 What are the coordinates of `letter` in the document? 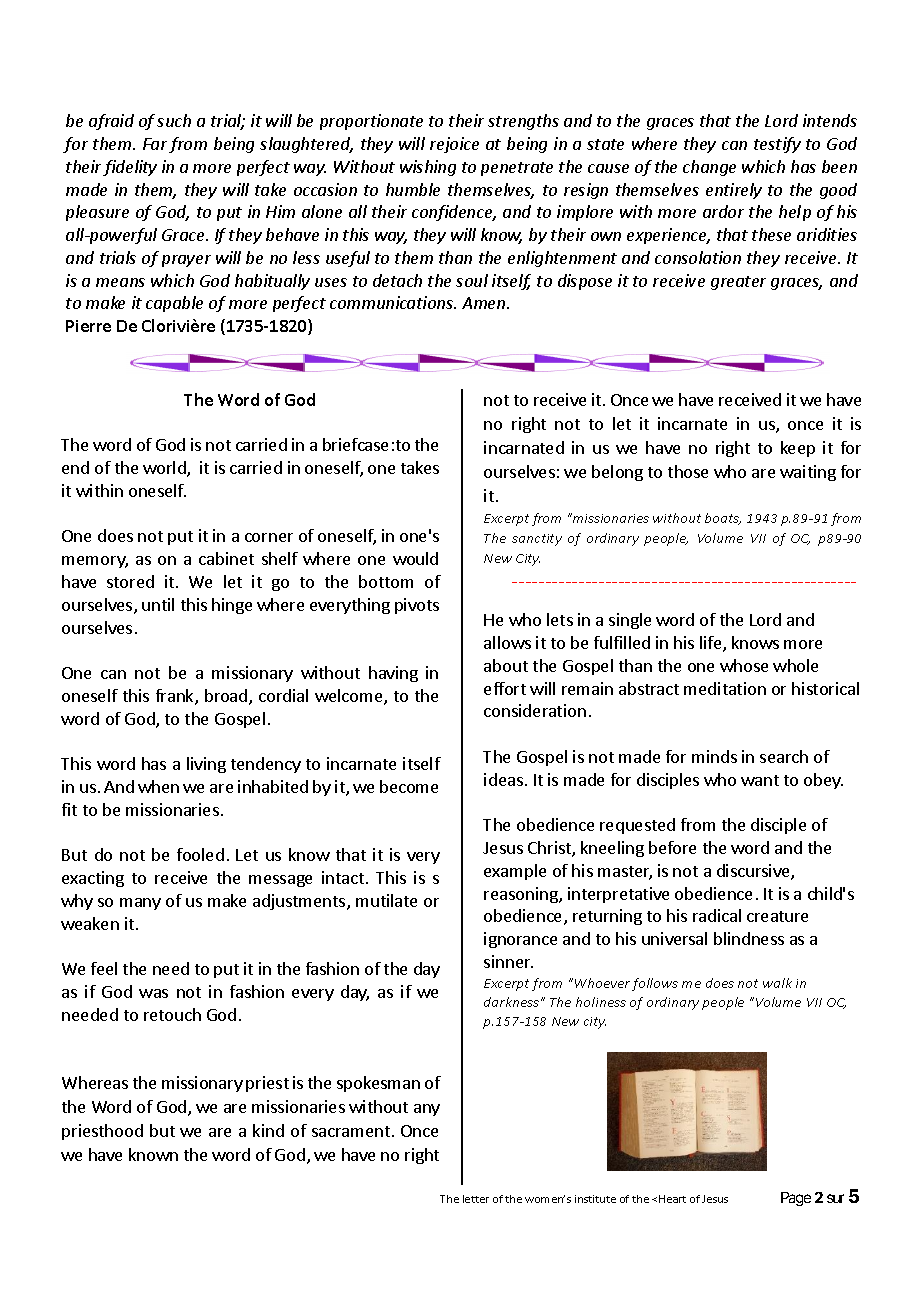 It's located at (476, 1199).
